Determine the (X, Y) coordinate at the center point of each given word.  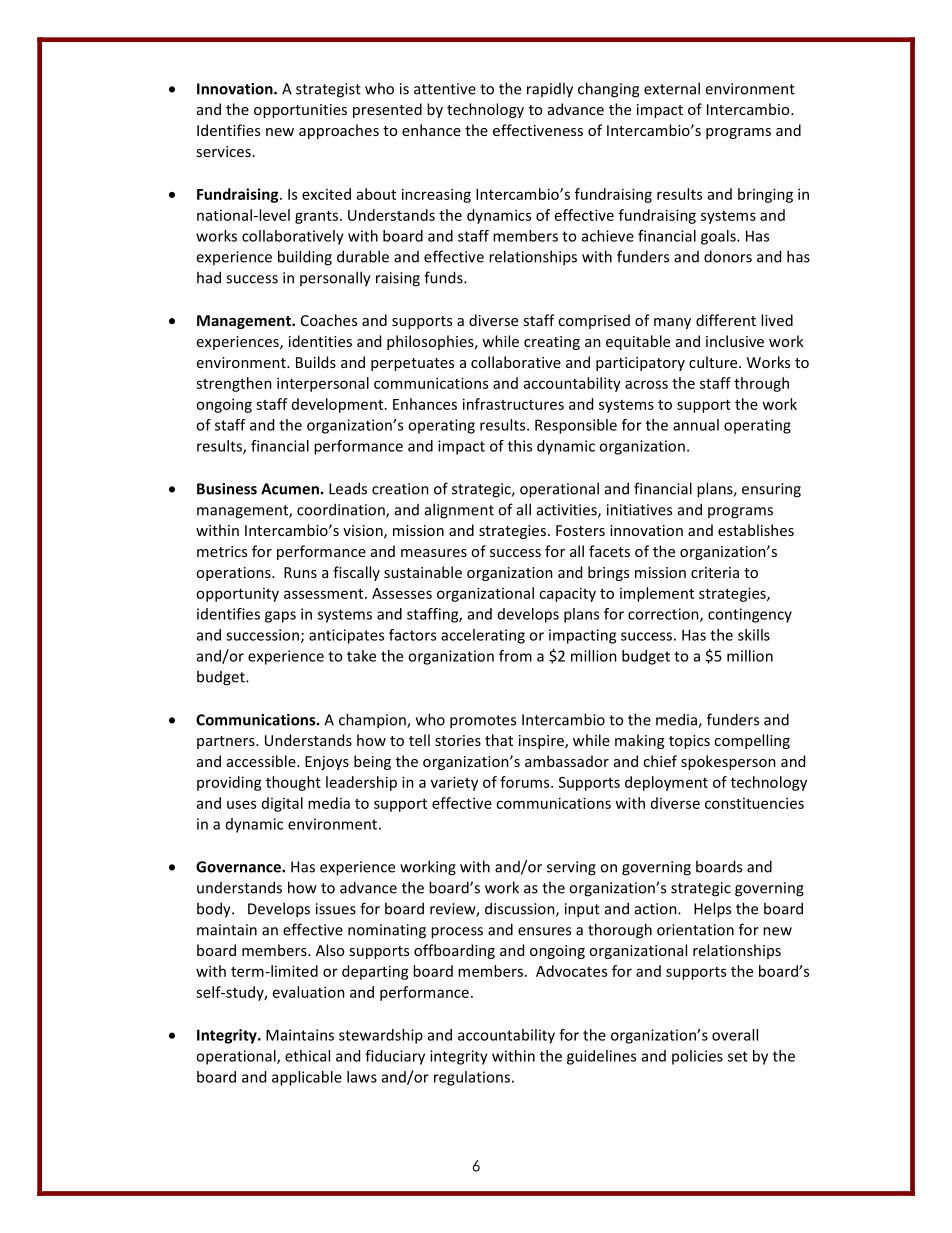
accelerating (483, 636)
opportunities (300, 111)
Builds (316, 362)
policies (697, 1057)
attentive (445, 89)
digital (282, 804)
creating (552, 343)
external (672, 88)
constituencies (754, 803)
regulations (473, 1078)
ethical (307, 1056)
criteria (715, 572)
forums (526, 782)
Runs (300, 572)
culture (714, 362)
